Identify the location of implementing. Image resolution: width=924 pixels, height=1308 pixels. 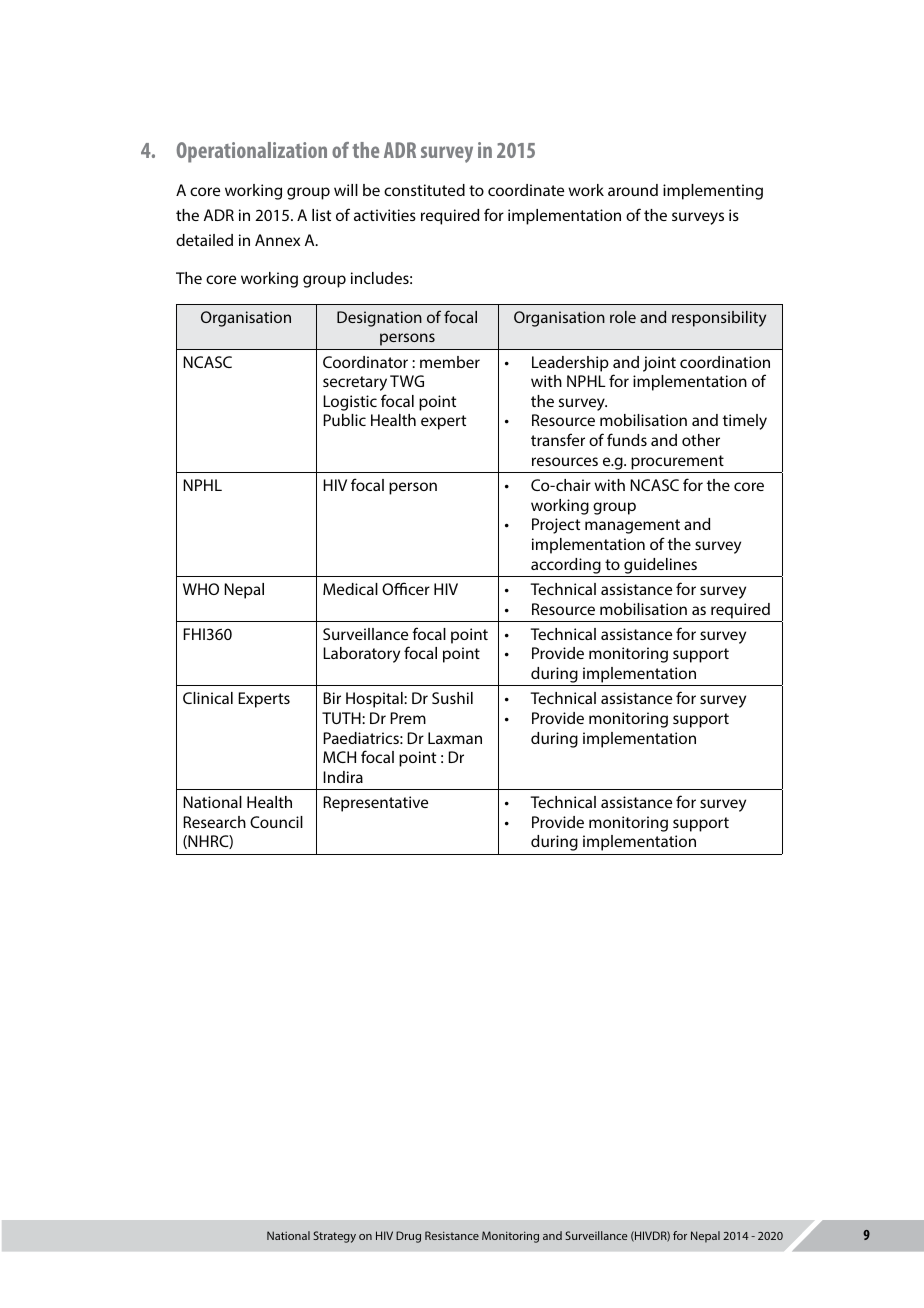
(713, 192).
